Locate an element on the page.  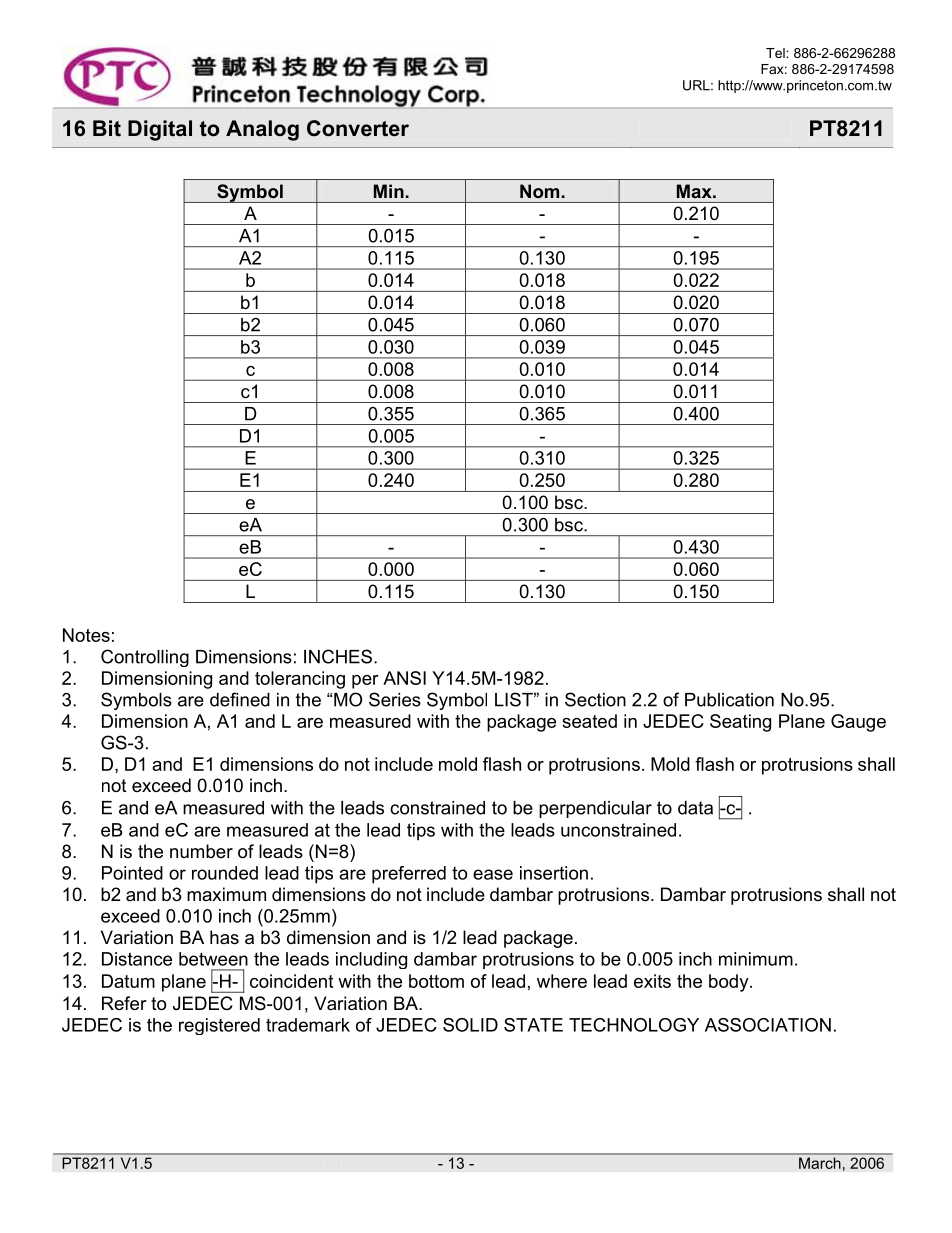
registered is located at coordinates (219, 1026).
